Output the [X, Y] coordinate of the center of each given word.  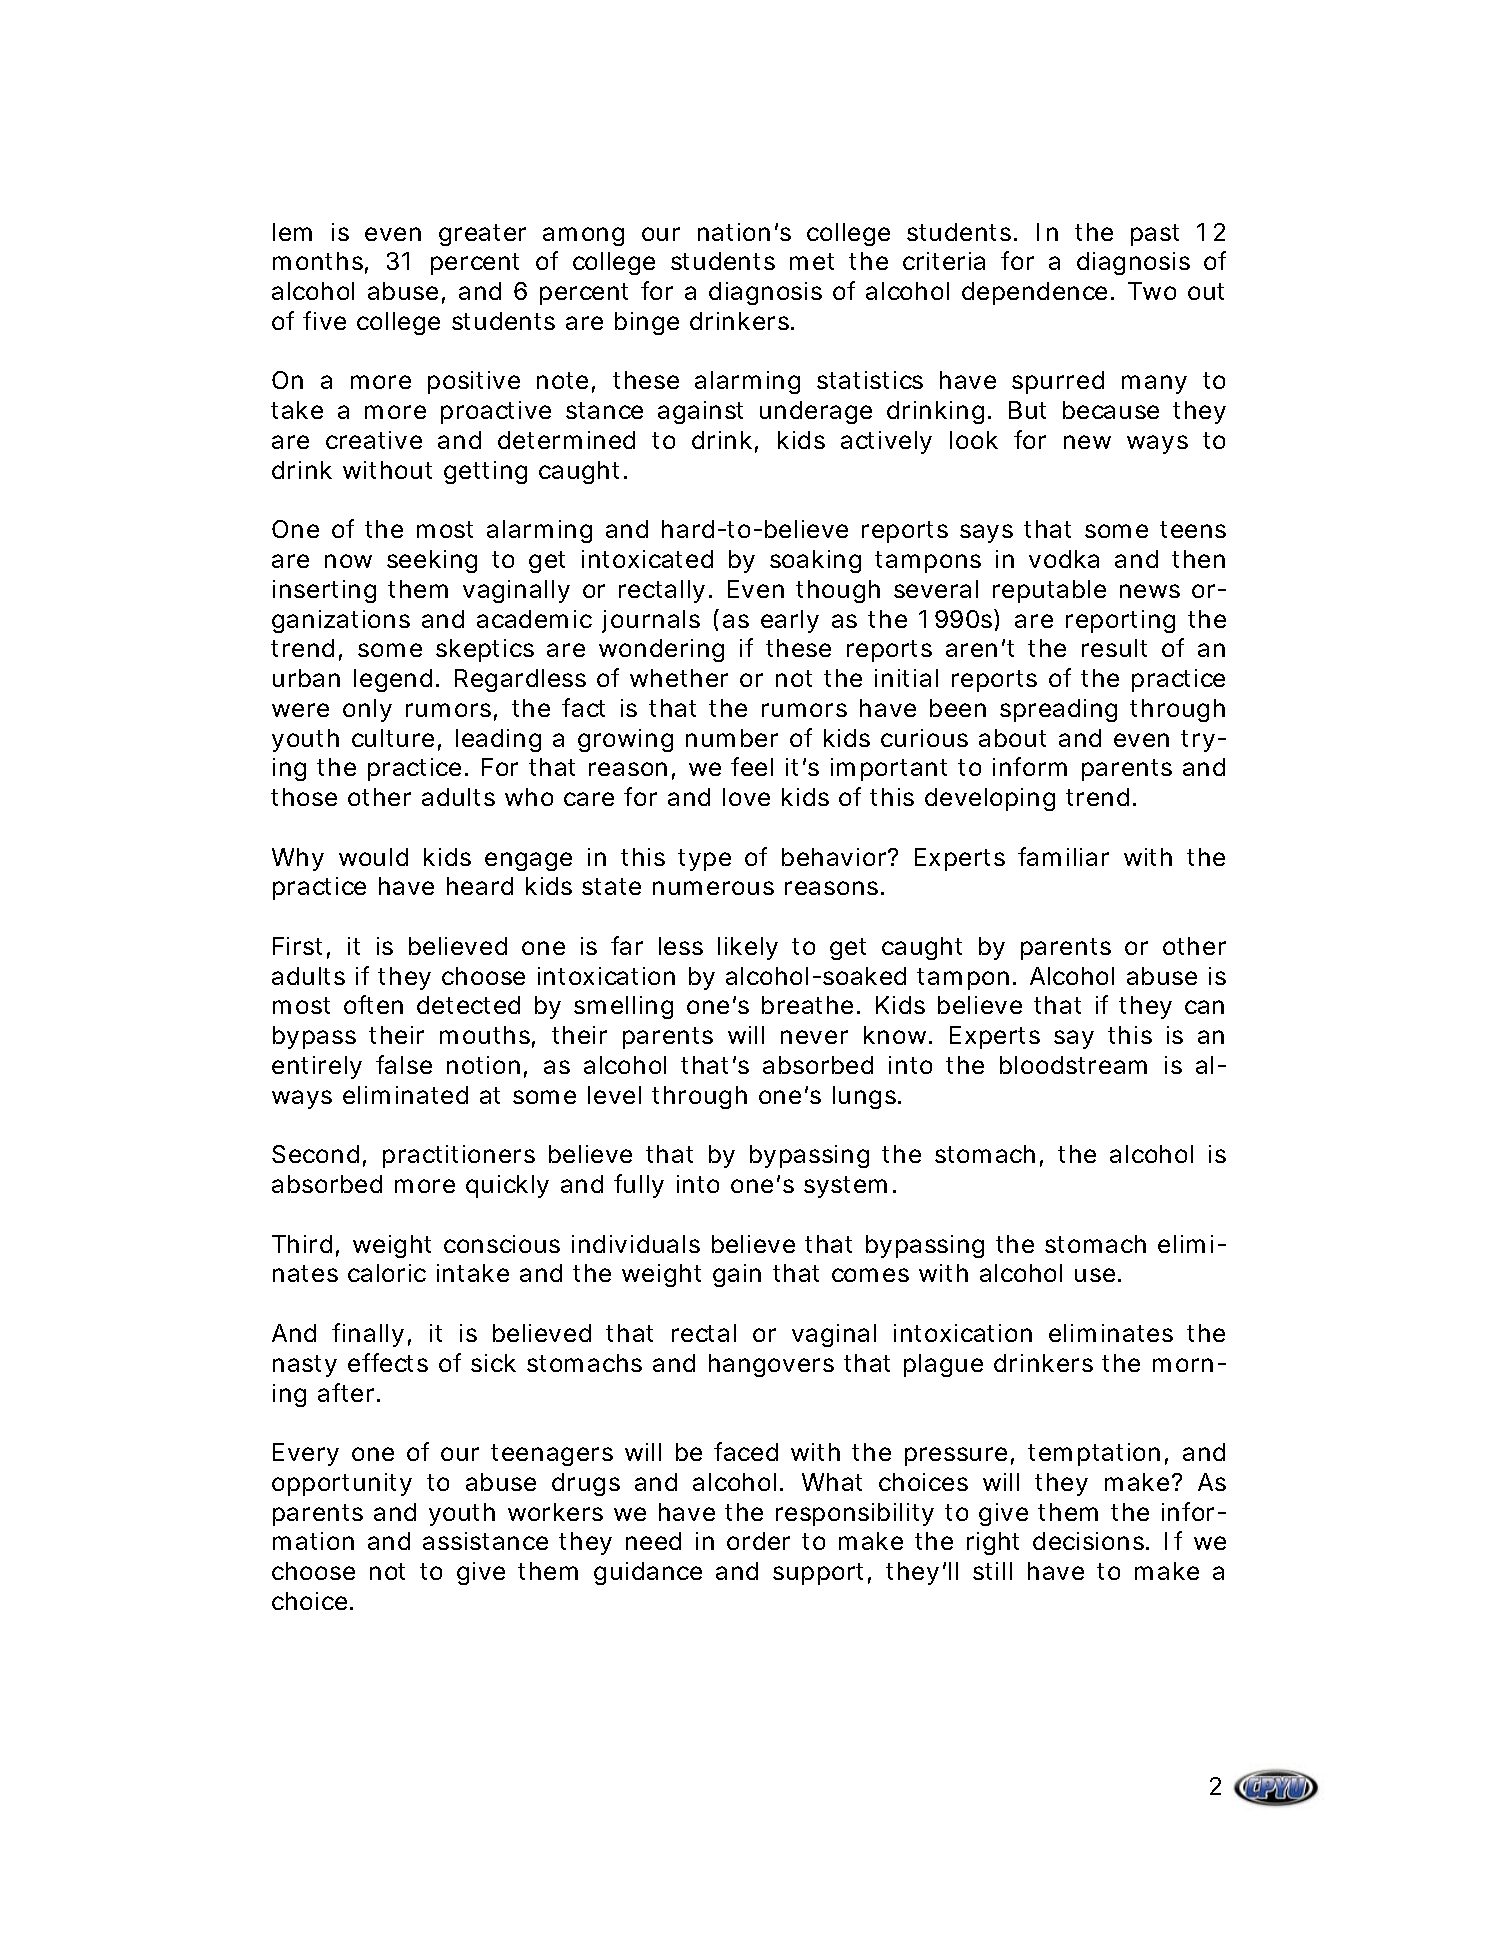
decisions [1090, 1541]
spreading [1058, 710]
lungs [866, 1097]
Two [1152, 291]
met [812, 261]
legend [393, 680]
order [758, 1541]
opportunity [342, 1484]
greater [482, 235]
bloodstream [1073, 1065]
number [732, 738]
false [404, 1064]
